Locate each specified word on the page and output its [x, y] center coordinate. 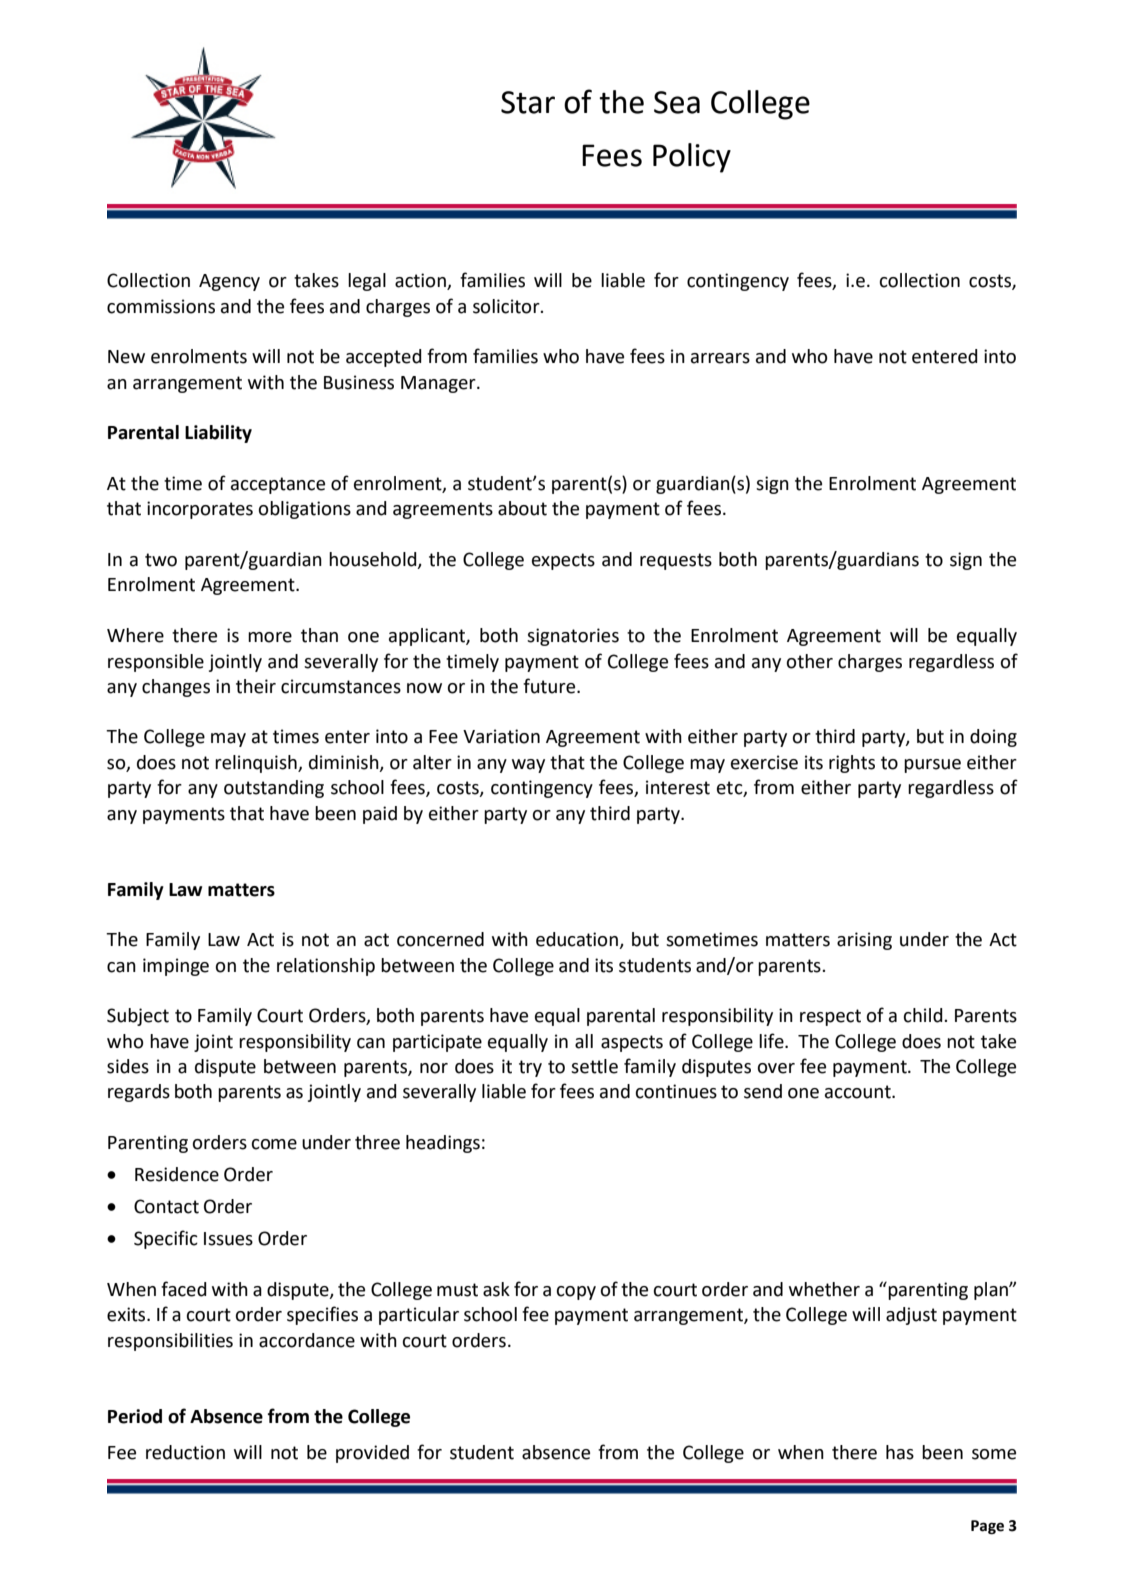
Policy [692, 158]
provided [372, 1454]
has [900, 1452]
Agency [229, 282]
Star [528, 102]
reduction [185, 1452]
